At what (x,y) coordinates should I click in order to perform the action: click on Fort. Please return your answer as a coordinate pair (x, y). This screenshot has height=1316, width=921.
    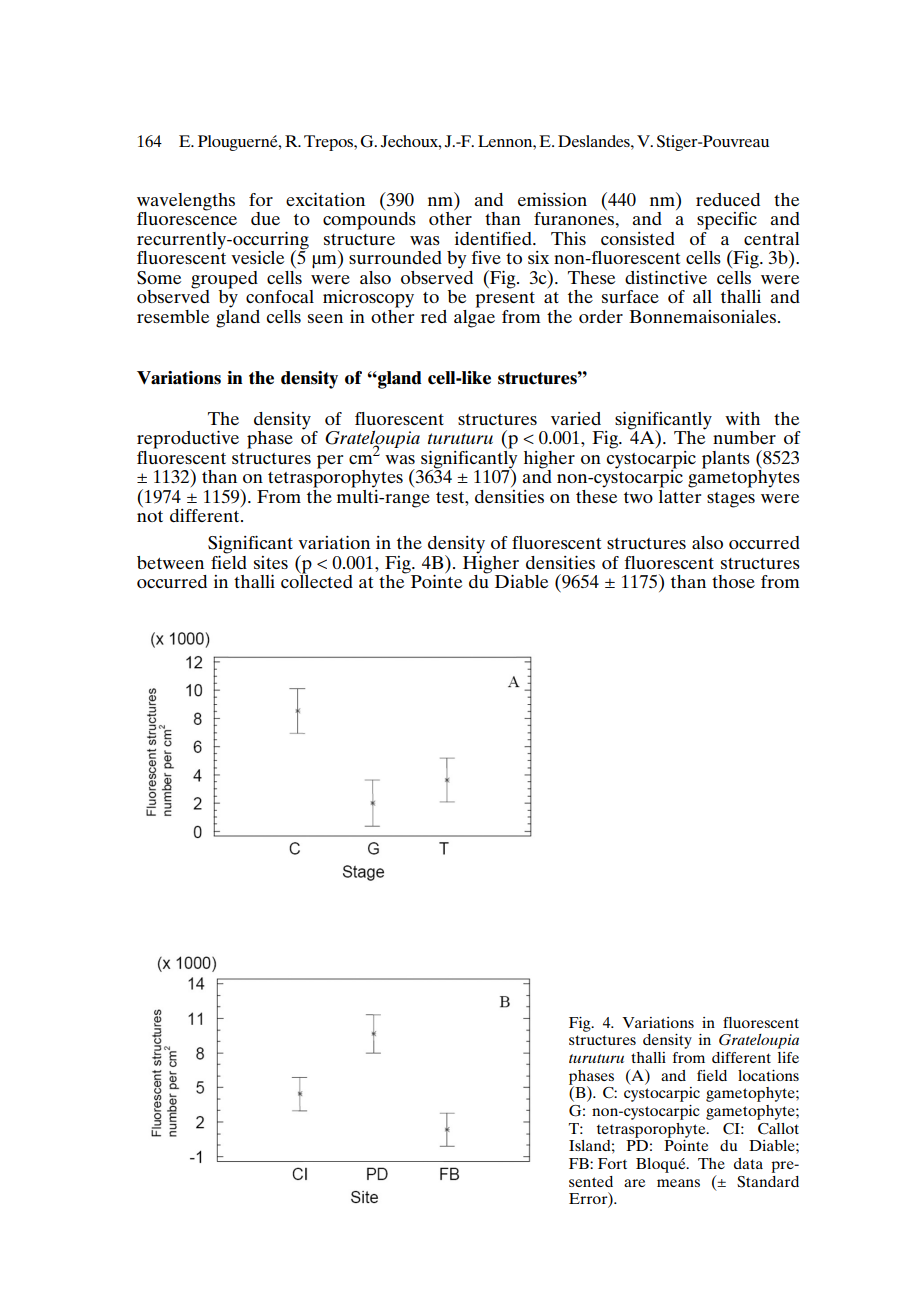
    Looking at the image, I should click on (612, 1163).
